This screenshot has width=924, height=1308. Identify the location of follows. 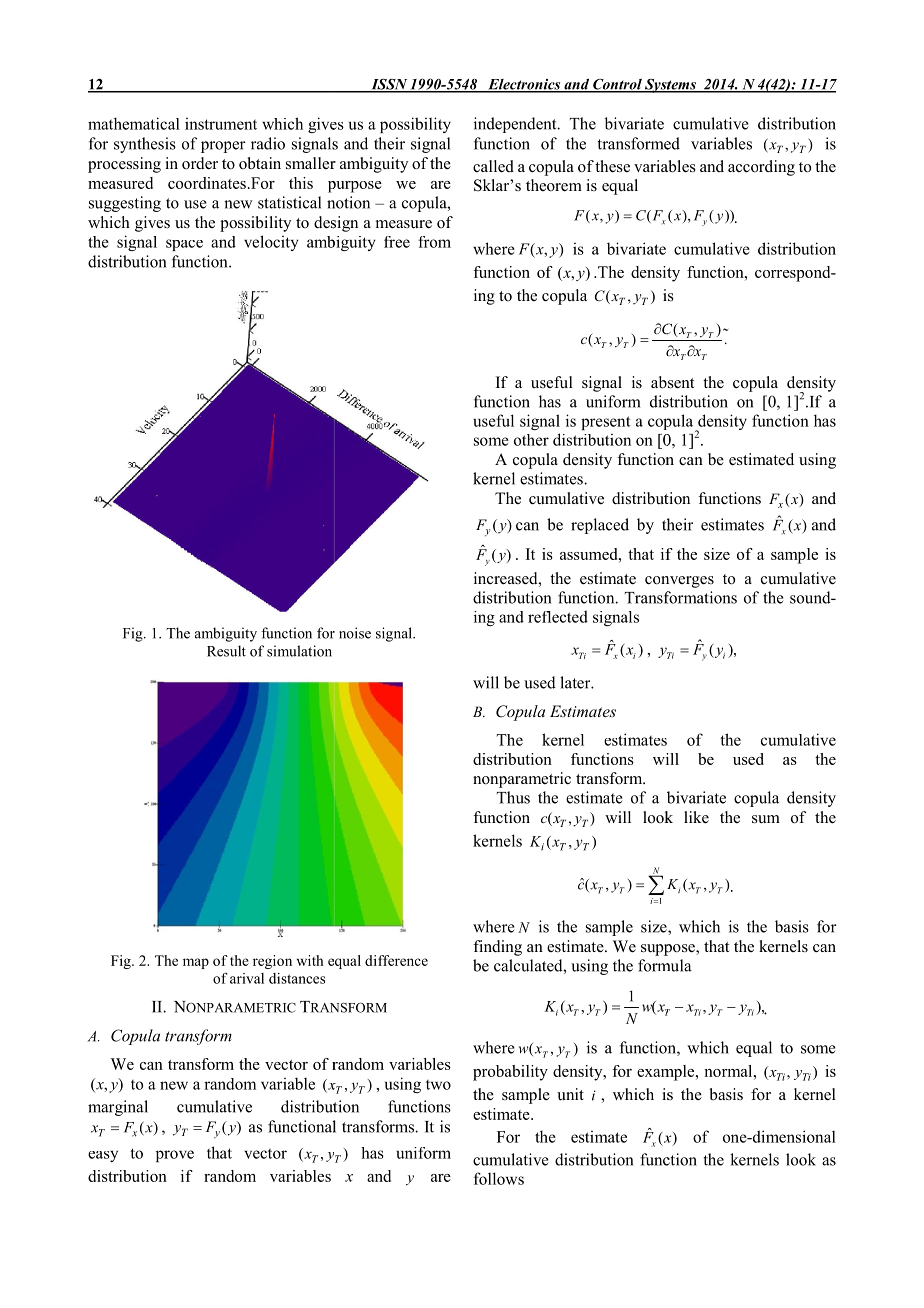
(499, 1178).
